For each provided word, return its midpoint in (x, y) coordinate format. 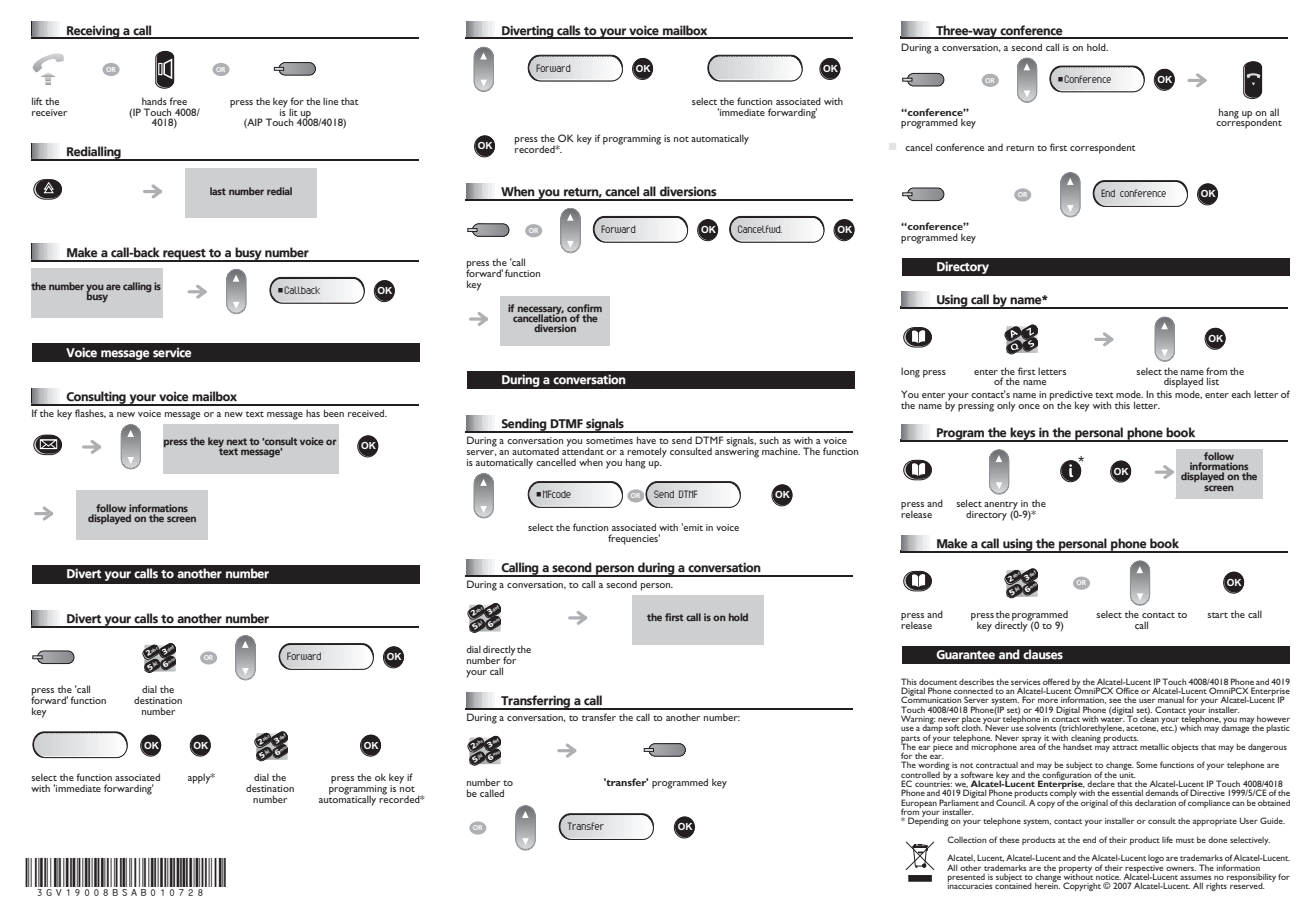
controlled (920, 775)
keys (1023, 434)
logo (1156, 860)
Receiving (93, 32)
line (330, 101)
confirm (584, 309)
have (646, 440)
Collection (966, 839)
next (237, 441)
